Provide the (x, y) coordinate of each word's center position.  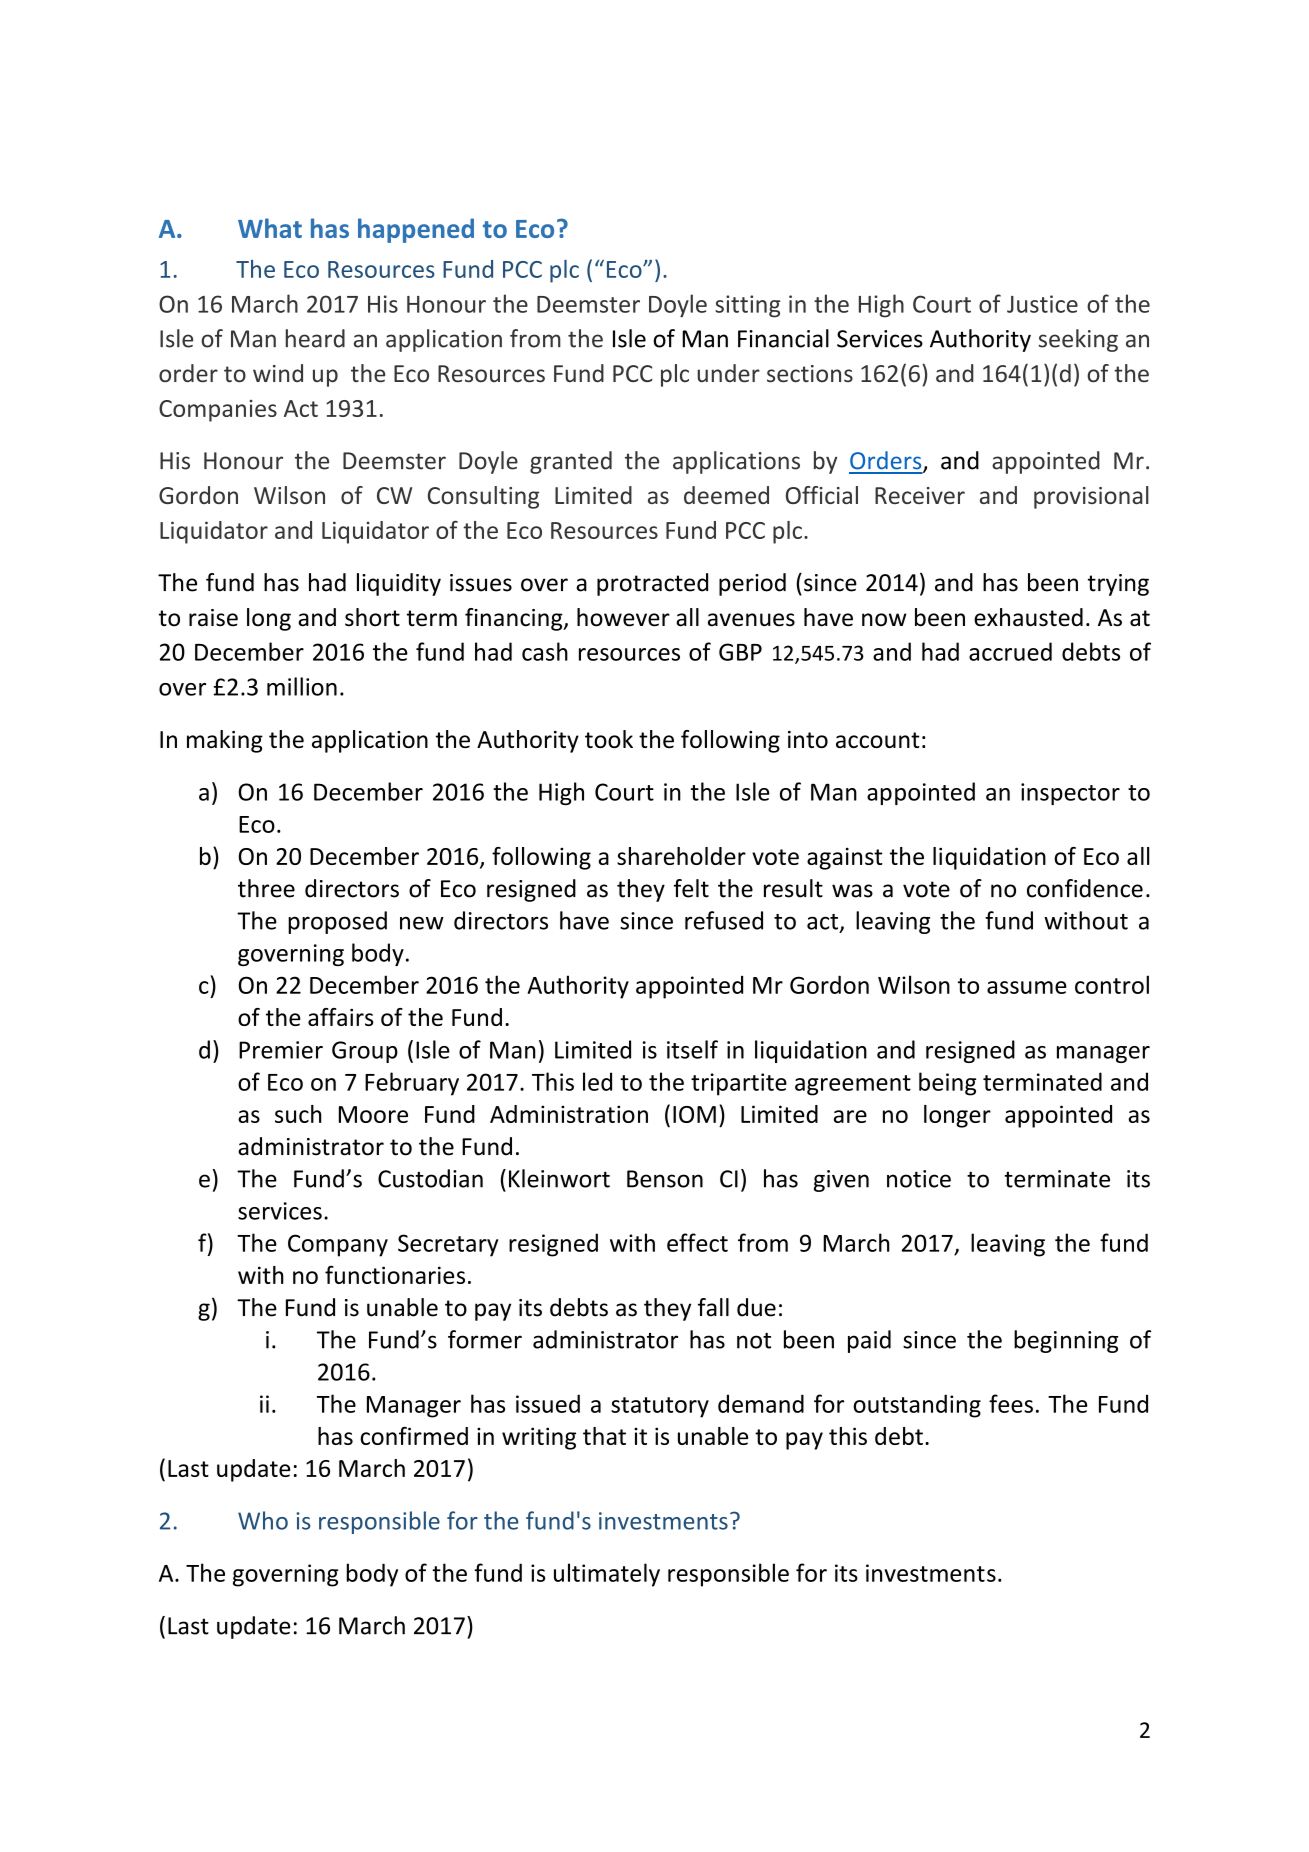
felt (691, 888)
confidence (1085, 888)
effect (697, 1242)
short (372, 617)
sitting (747, 306)
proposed (337, 922)
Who (263, 1520)
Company (338, 1245)
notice (919, 1179)
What (270, 228)
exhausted (1028, 617)
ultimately (607, 1575)
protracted (652, 584)
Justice (1042, 304)
